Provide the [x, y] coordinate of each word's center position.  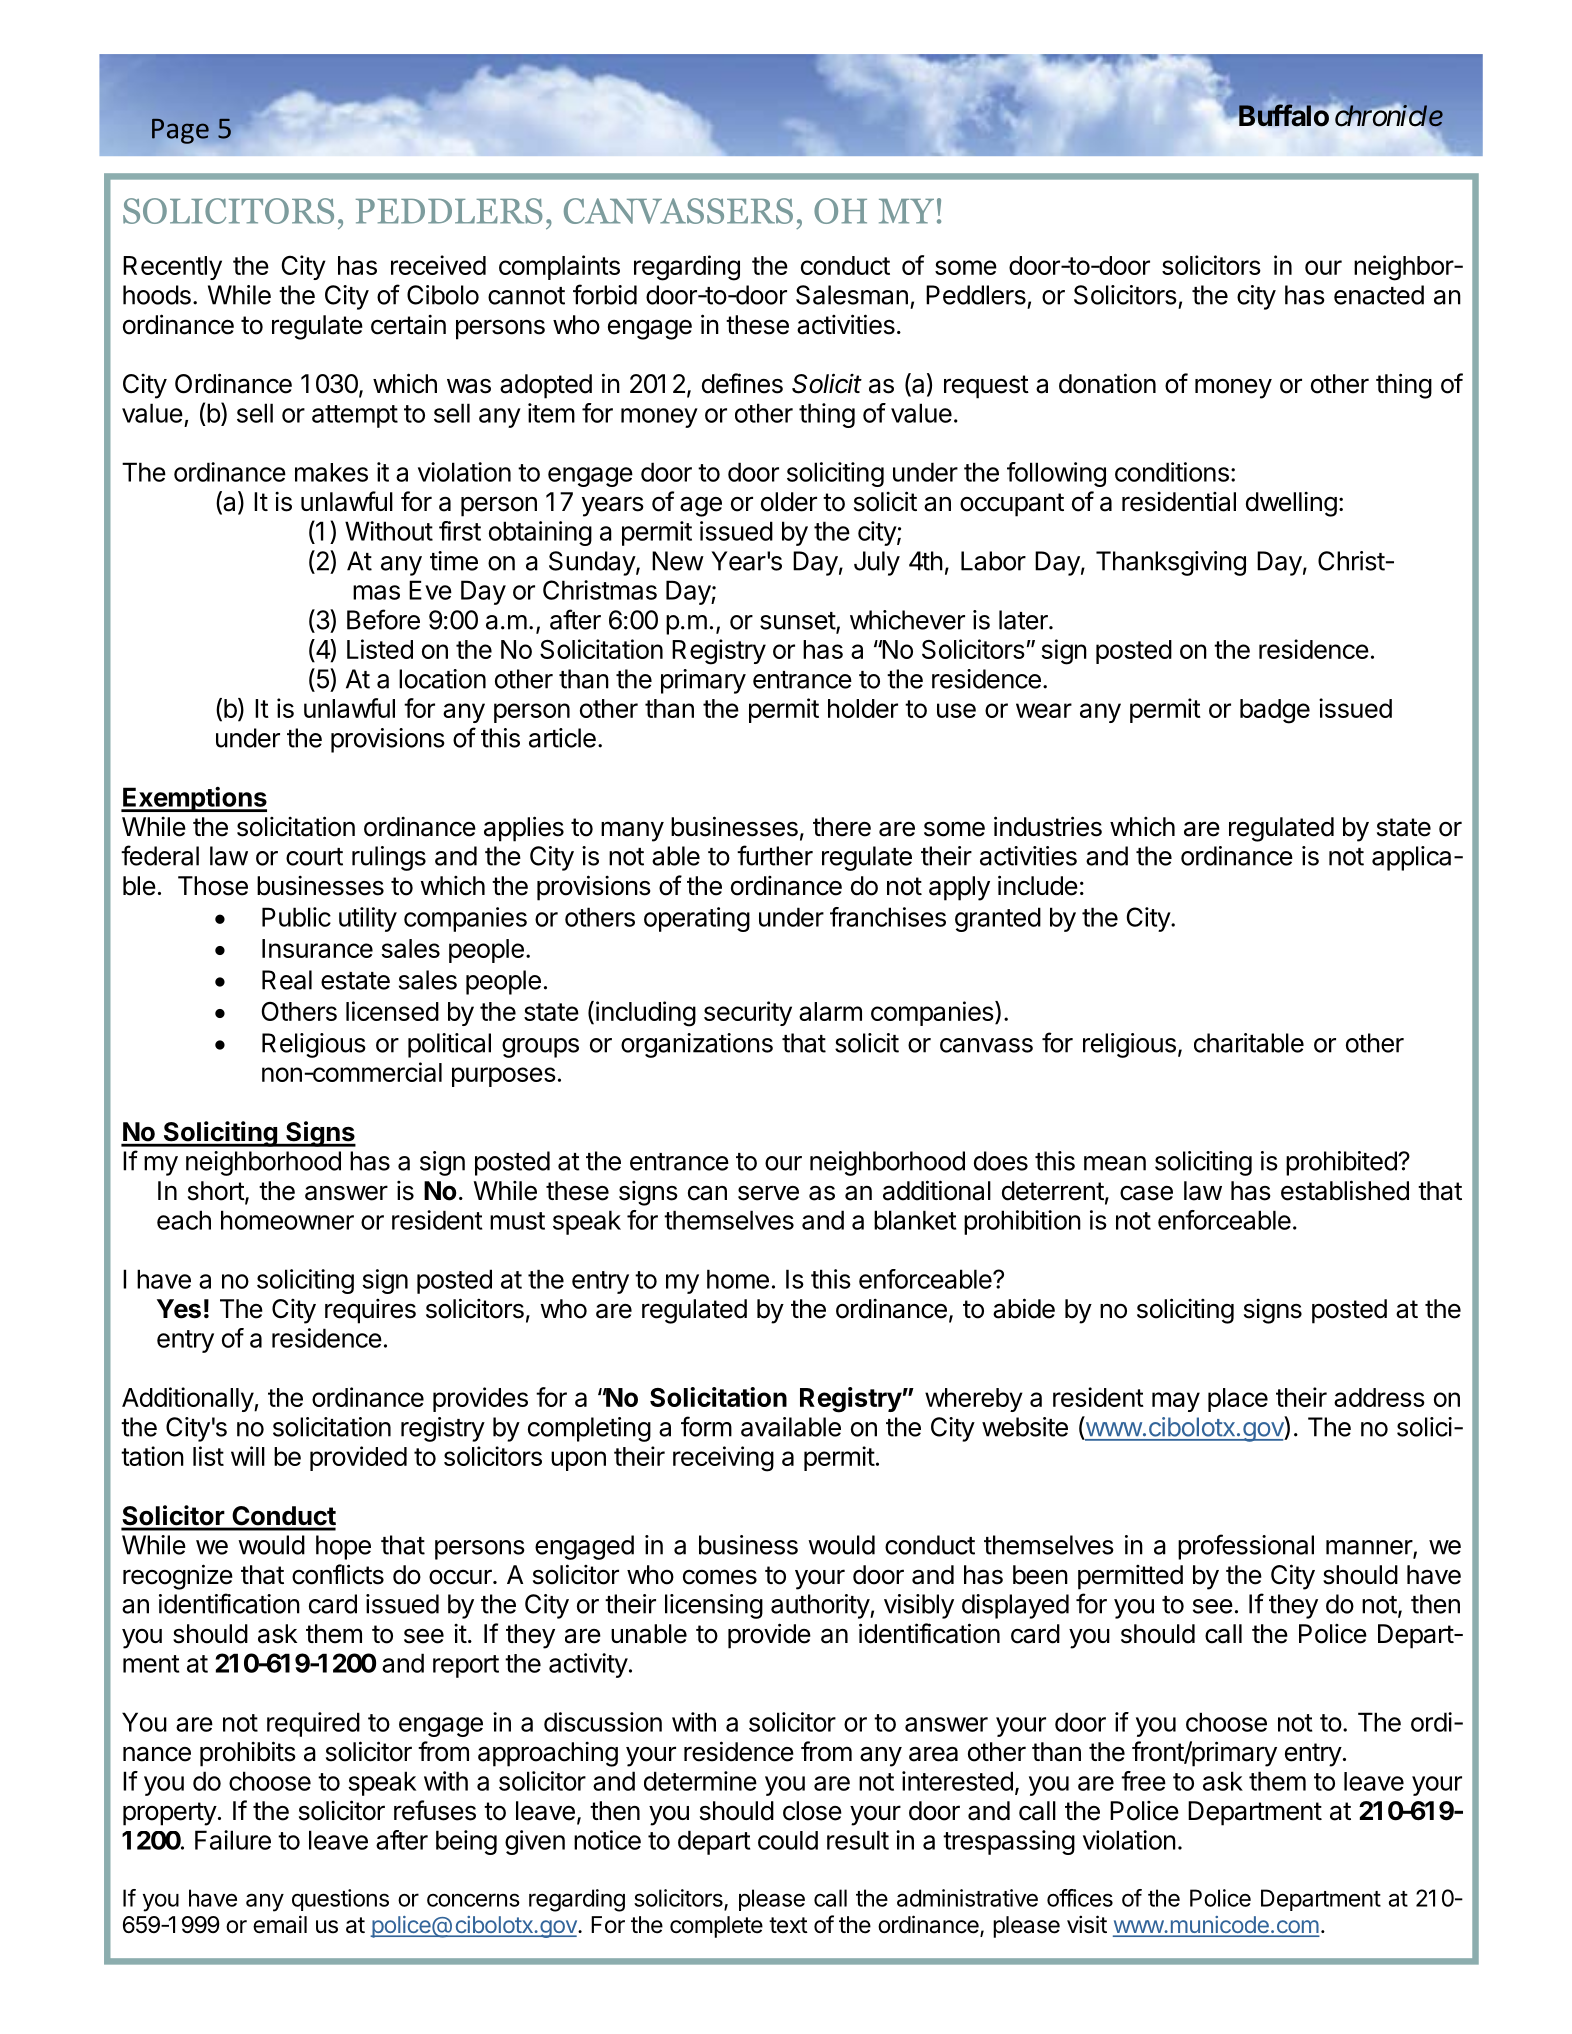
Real [287, 980]
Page [180, 131]
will [248, 1456]
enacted [1379, 295]
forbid [605, 294]
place [1238, 1400]
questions [340, 1900]
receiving [723, 1459]
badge [1275, 711]
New [678, 561]
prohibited [1342, 1163]
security [748, 1013]
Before [383, 619]
